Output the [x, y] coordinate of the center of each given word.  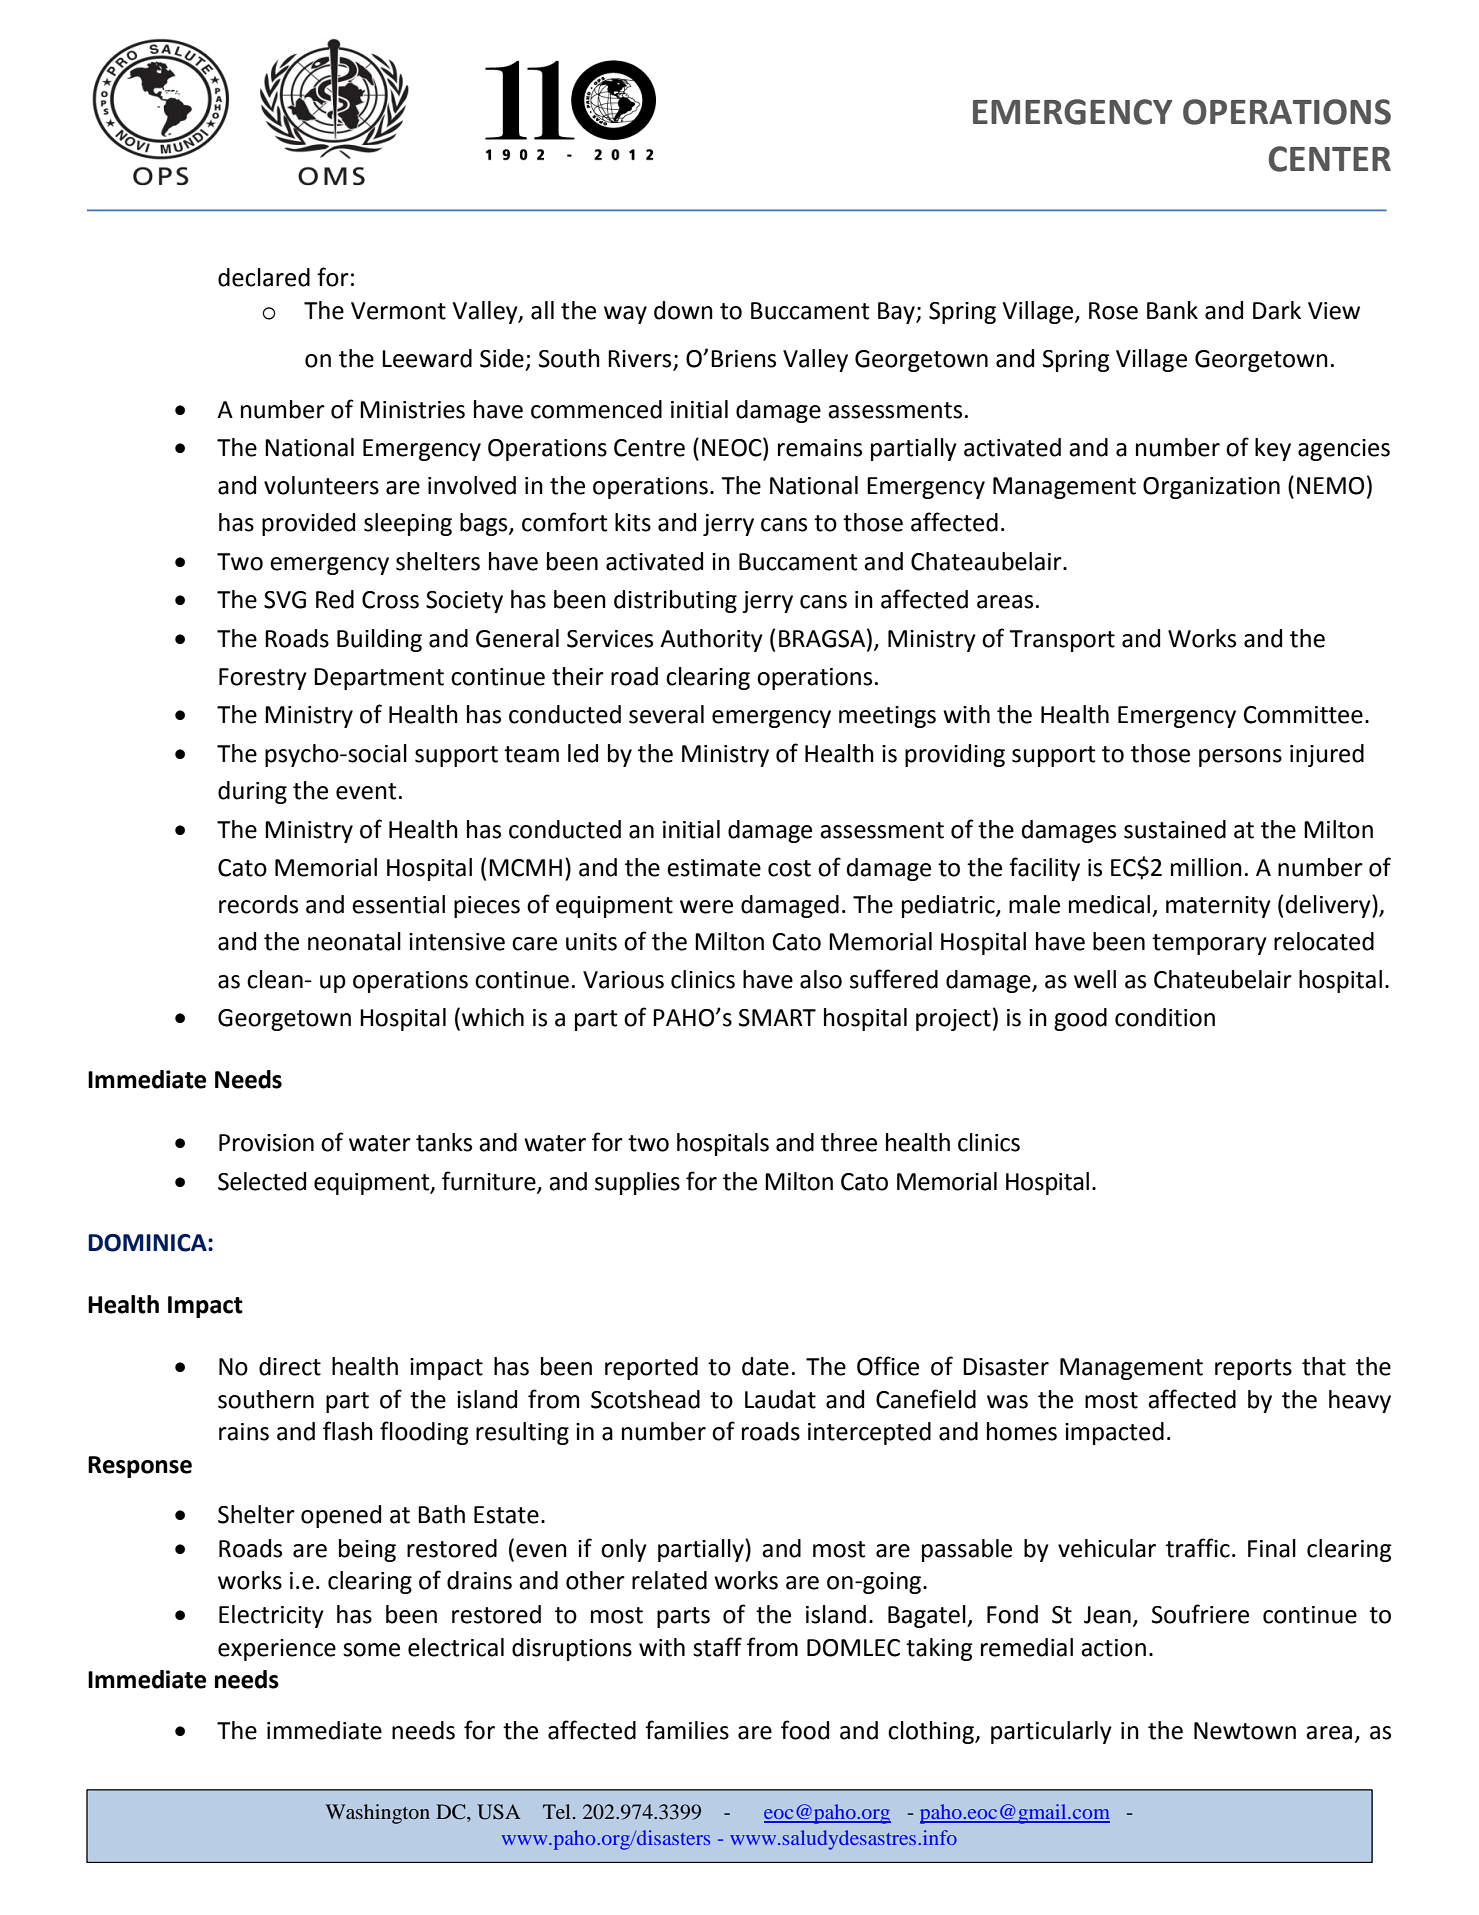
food [805, 1730]
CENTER [1330, 159]
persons [1240, 758]
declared [264, 277]
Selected [262, 1181]
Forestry [263, 679]
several [666, 714]
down [683, 310]
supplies [637, 1183]
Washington [377, 1814]
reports [1253, 1369]
